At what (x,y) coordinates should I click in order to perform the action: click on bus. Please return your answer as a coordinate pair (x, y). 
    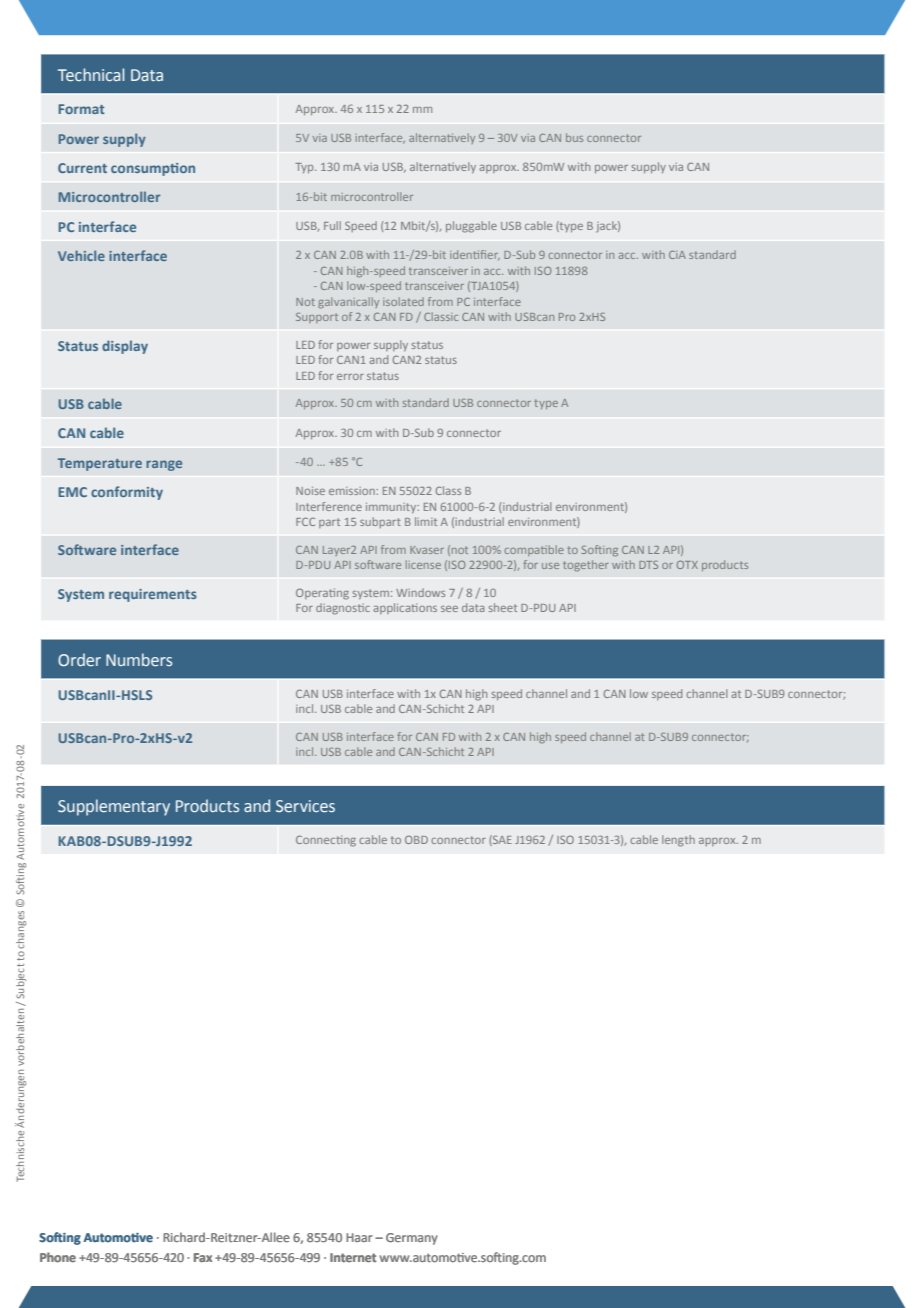
    Looking at the image, I should click on (574, 137).
